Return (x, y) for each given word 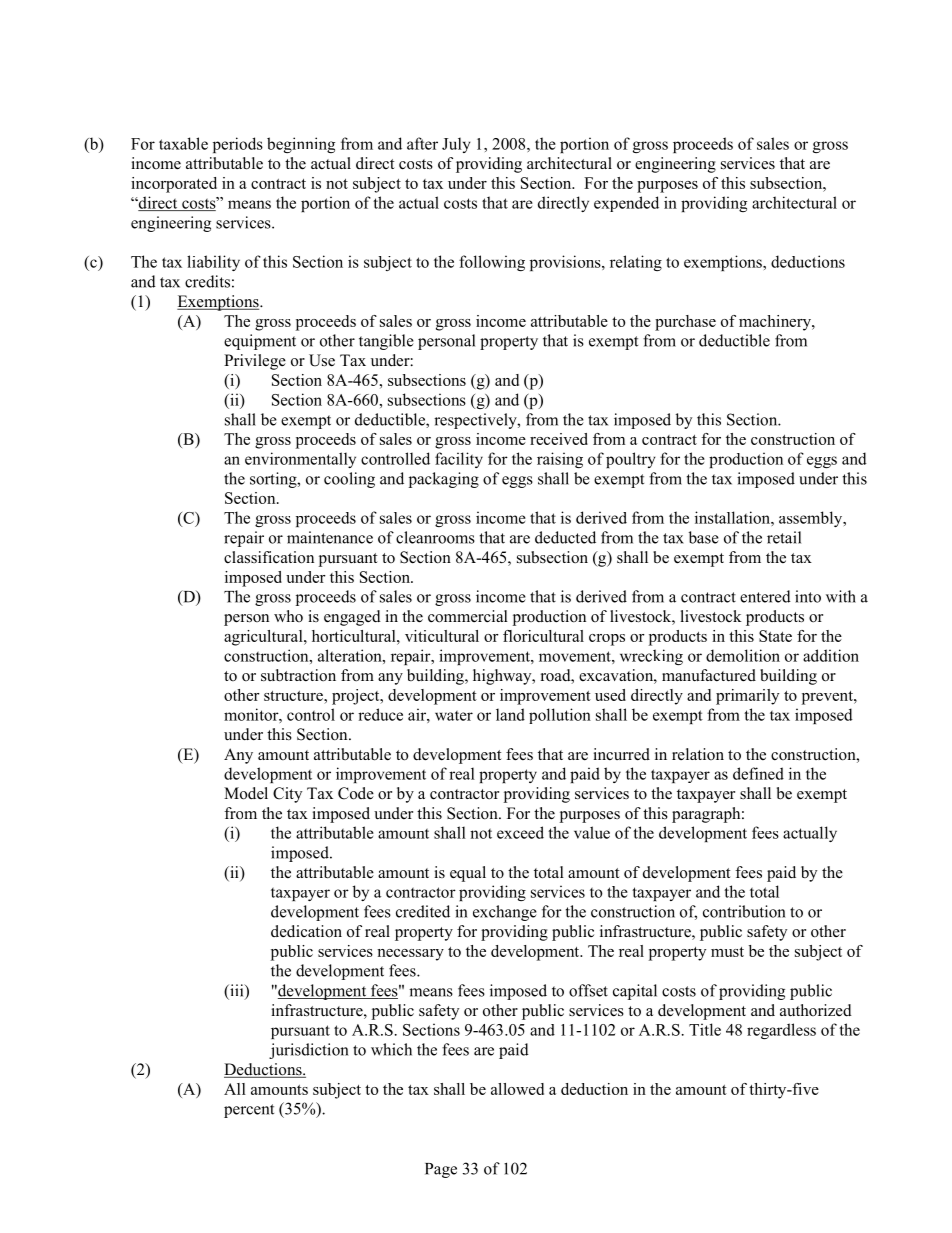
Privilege (255, 362)
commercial (468, 616)
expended (626, 204)
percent (249, 1111)
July (456, 145)
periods (238, 145)
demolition (743, 655)
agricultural (264, 638)
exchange (505, 913)
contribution (744, 911)
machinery (776, 323)
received (559, 439)
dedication (306, 931)
